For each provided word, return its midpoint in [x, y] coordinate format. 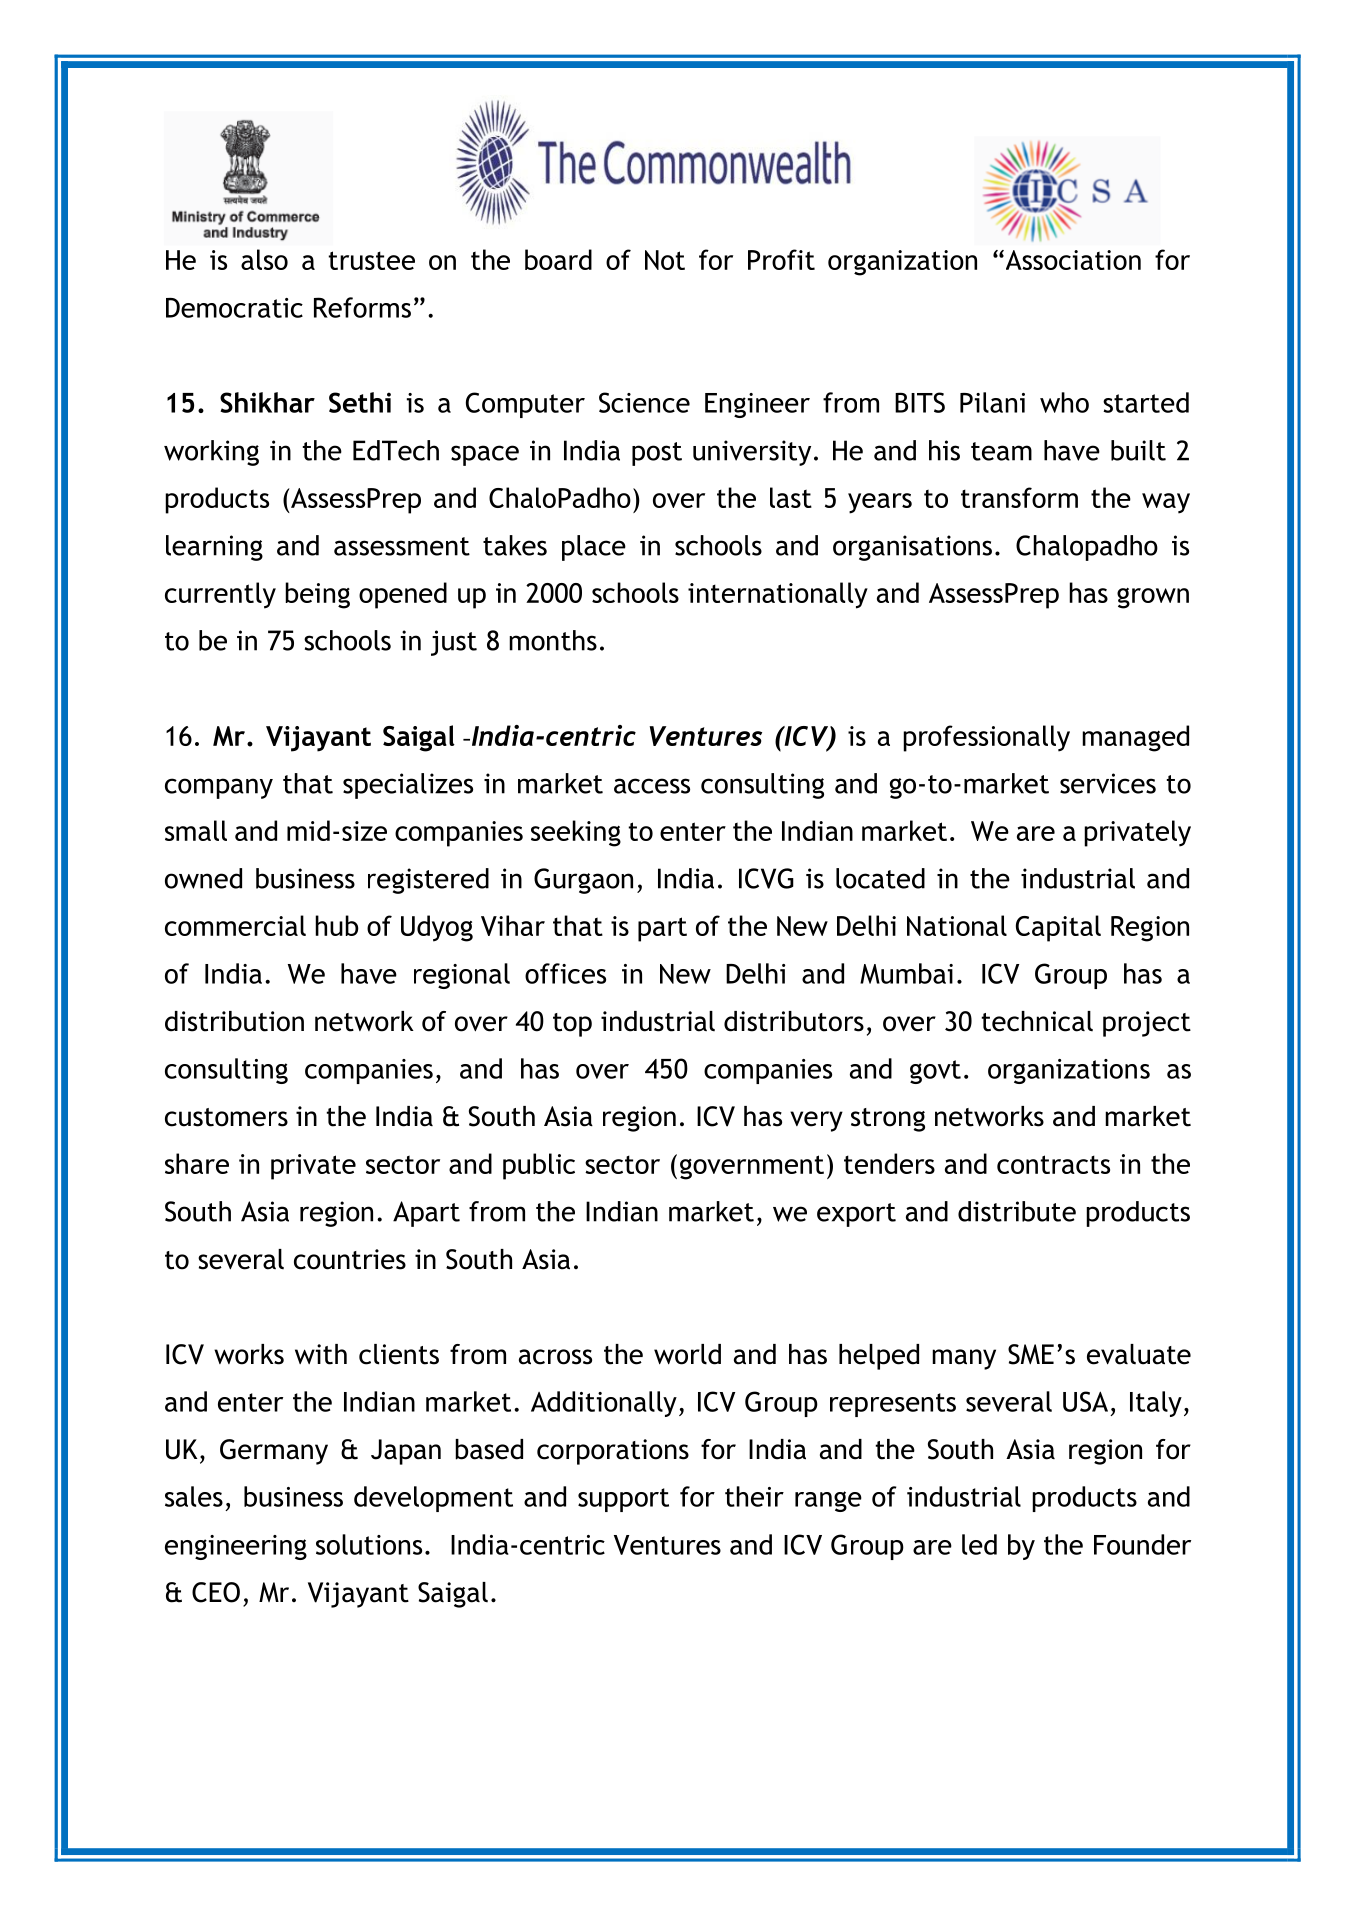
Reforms [362, 307]
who [1064, 402]
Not [665, 260]
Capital [1058, 928]
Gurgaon [583, 881]
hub [337, 925]
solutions [369, 1544]
